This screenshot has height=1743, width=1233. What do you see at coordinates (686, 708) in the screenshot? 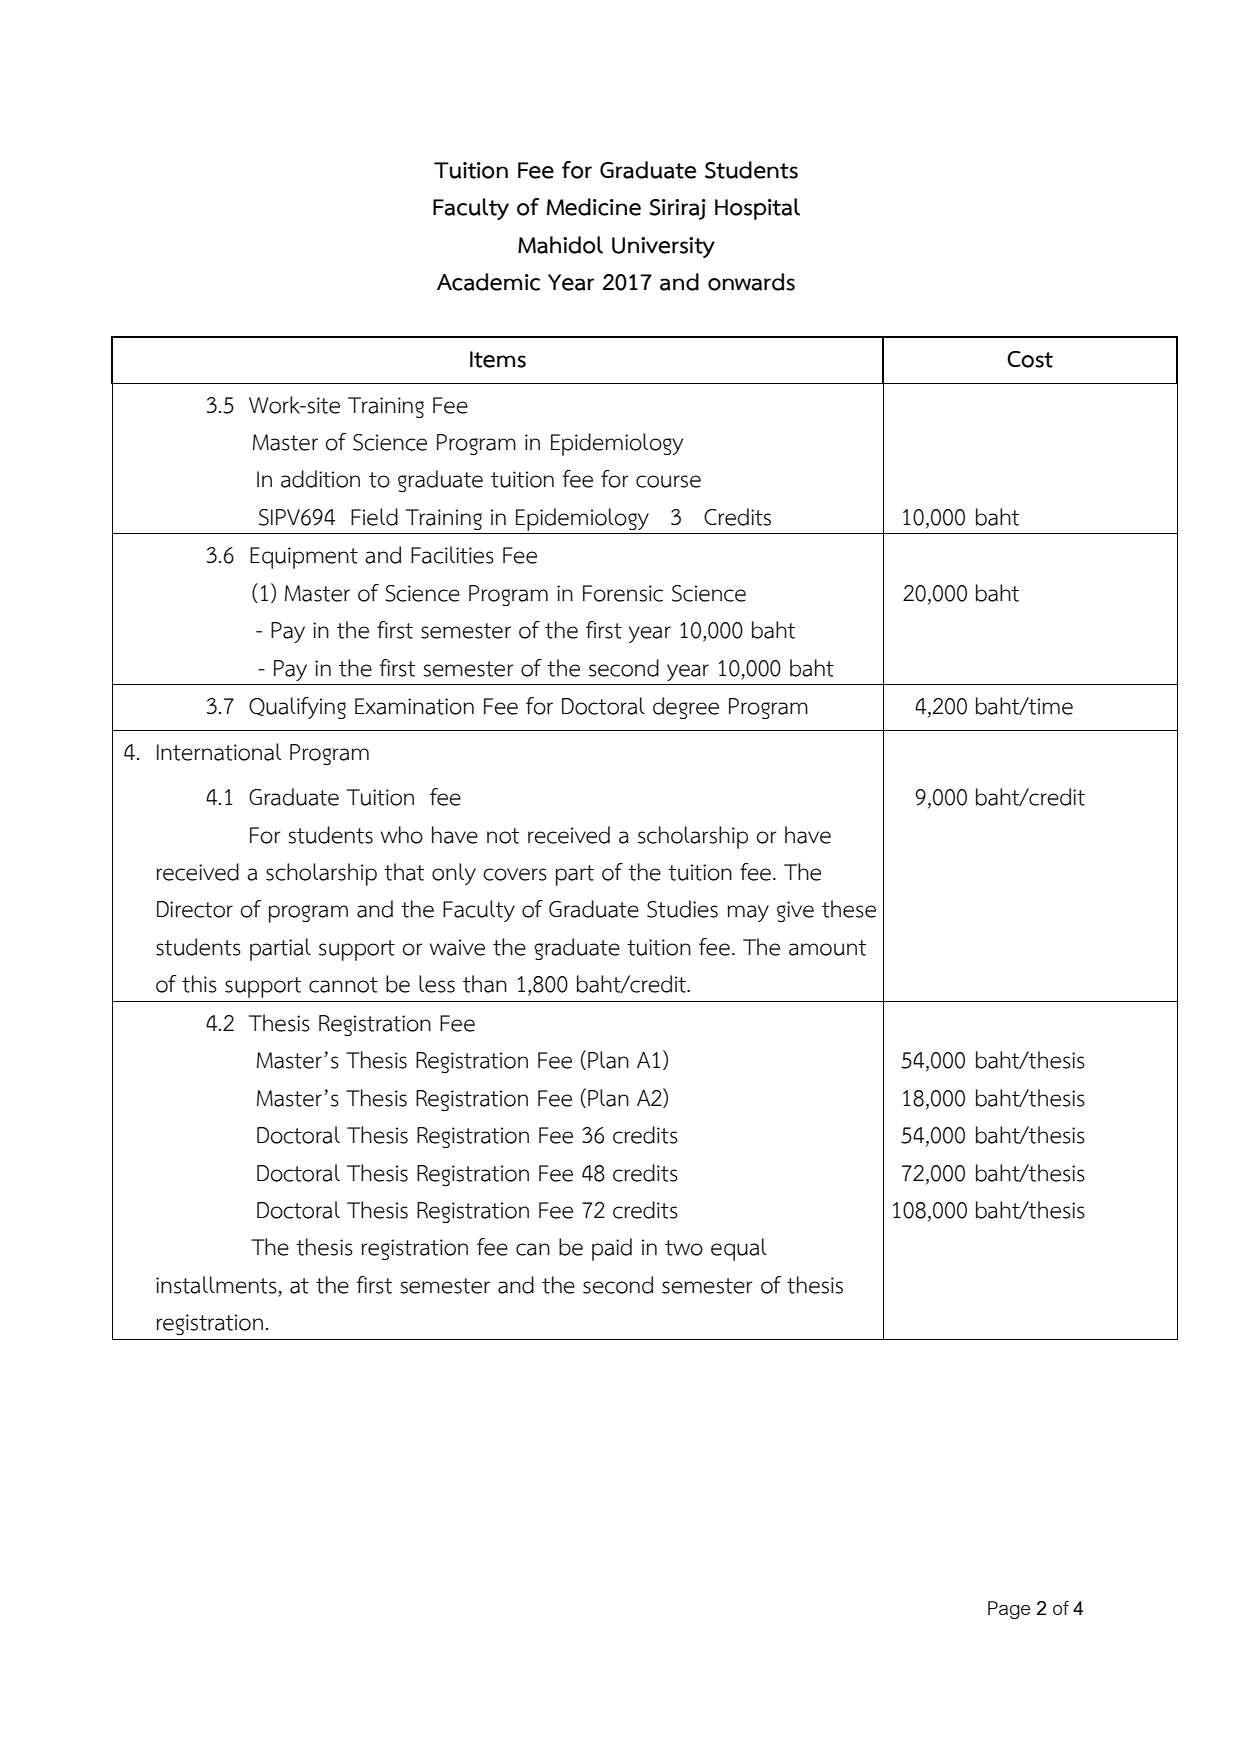
I see `degree` at bounding box center [686, 708].
